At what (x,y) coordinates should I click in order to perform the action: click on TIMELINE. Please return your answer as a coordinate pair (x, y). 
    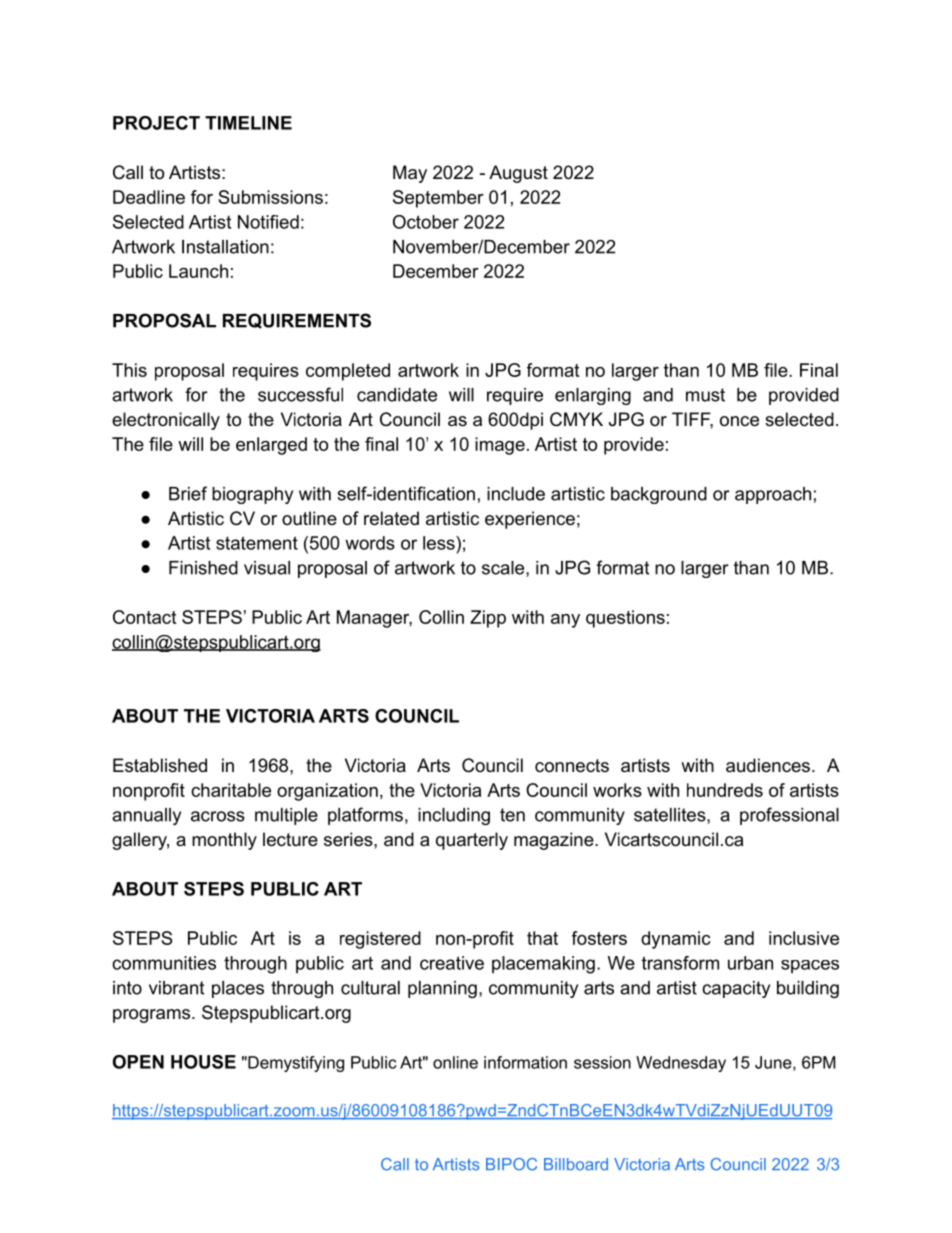
    Looking at the image, I should click on (248, 123).
